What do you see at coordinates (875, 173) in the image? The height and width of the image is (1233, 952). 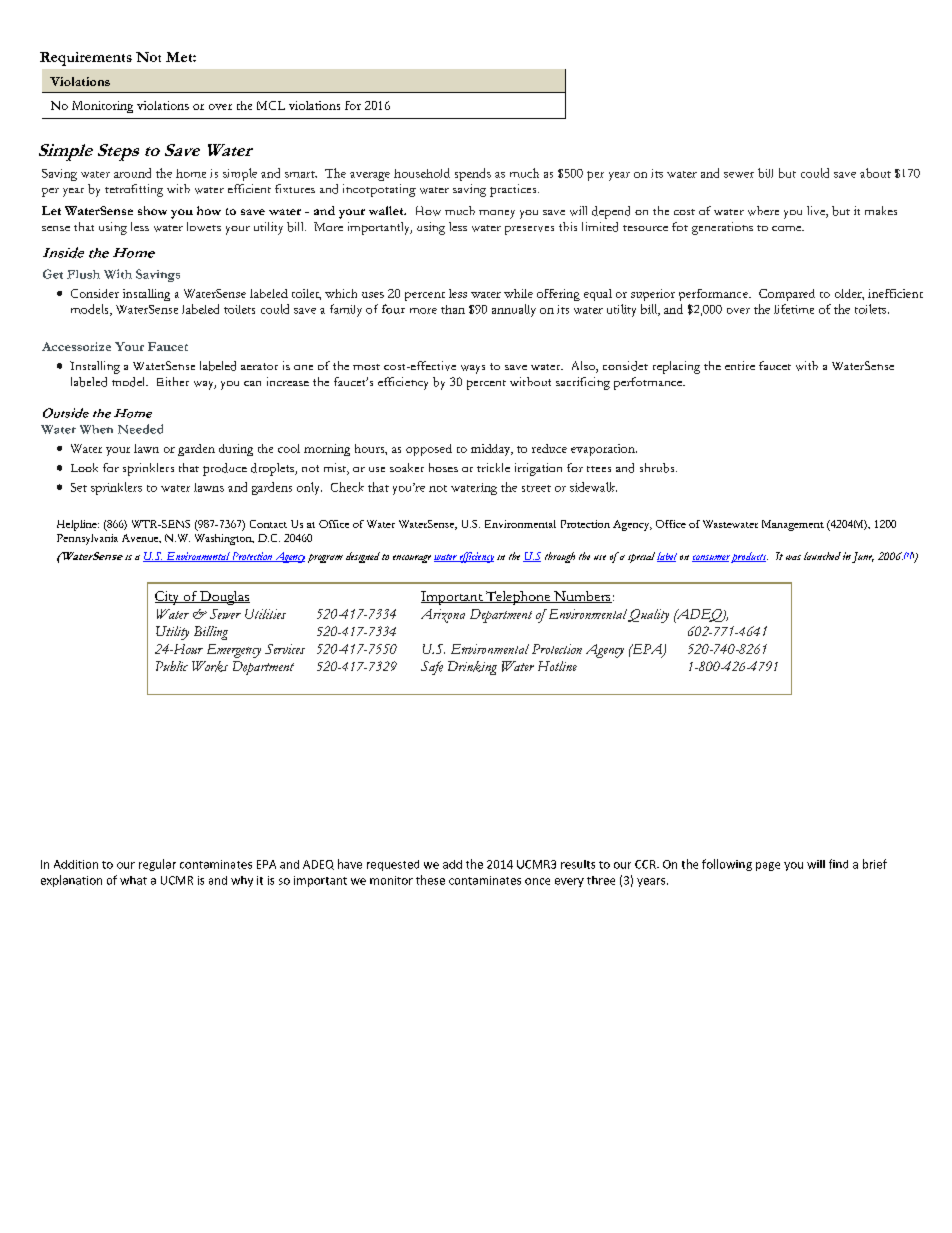 I see `about` at bounding box center [875, 173].
